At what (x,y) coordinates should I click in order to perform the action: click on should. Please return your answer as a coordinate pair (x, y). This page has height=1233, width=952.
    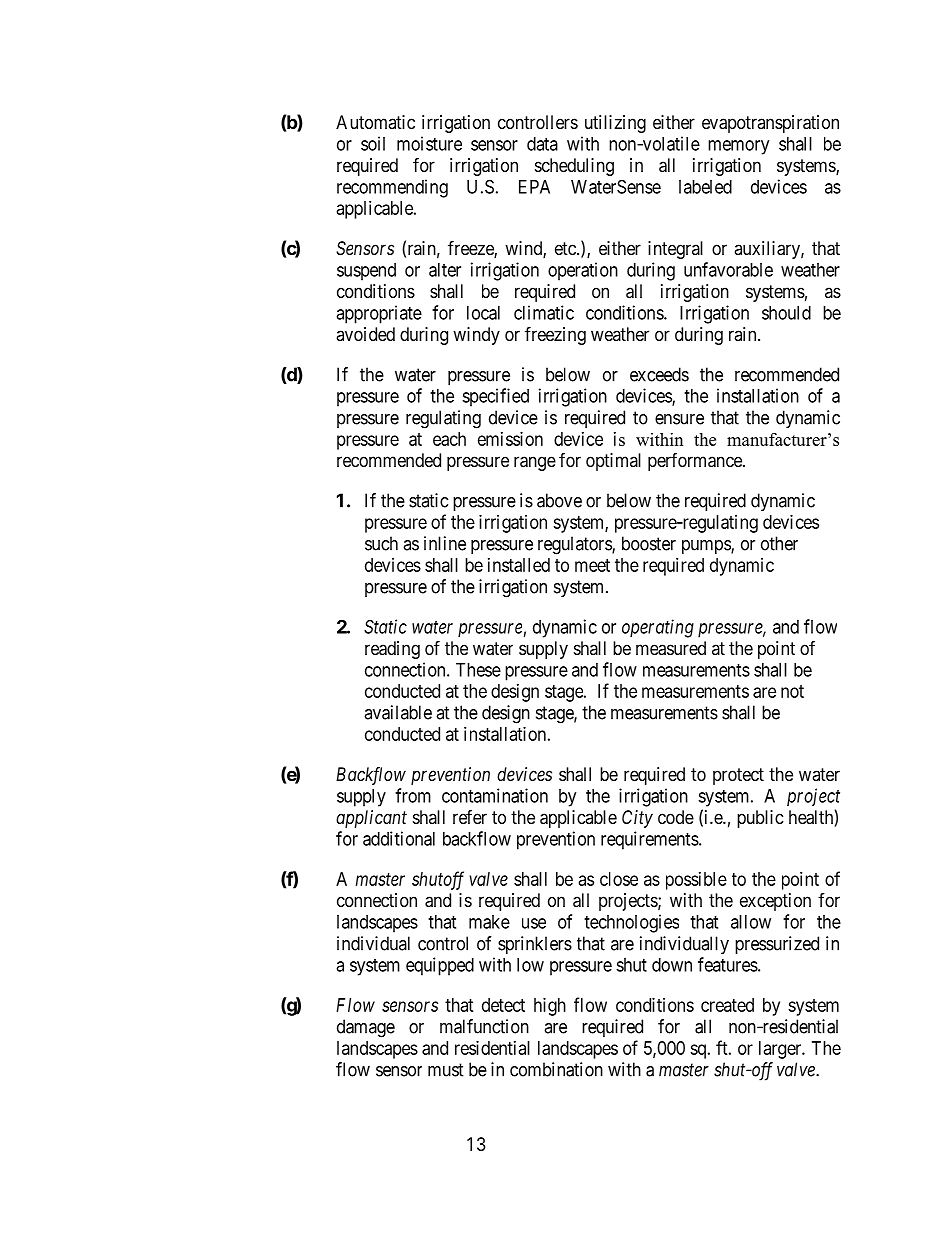
    Looking at the image, I should click on (786, 313).
